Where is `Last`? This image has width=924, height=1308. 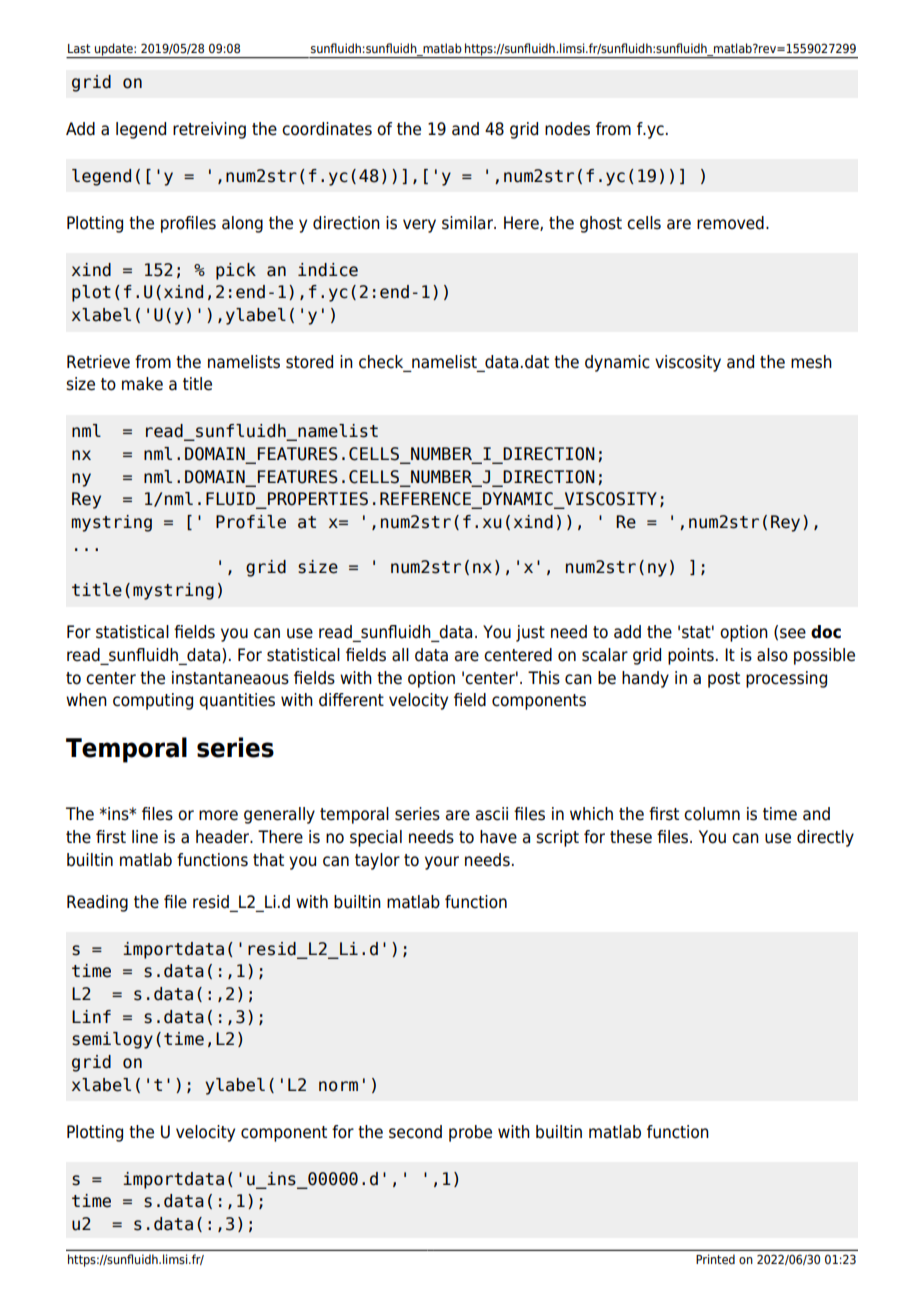 Last is located at coordinates (79, 48).
